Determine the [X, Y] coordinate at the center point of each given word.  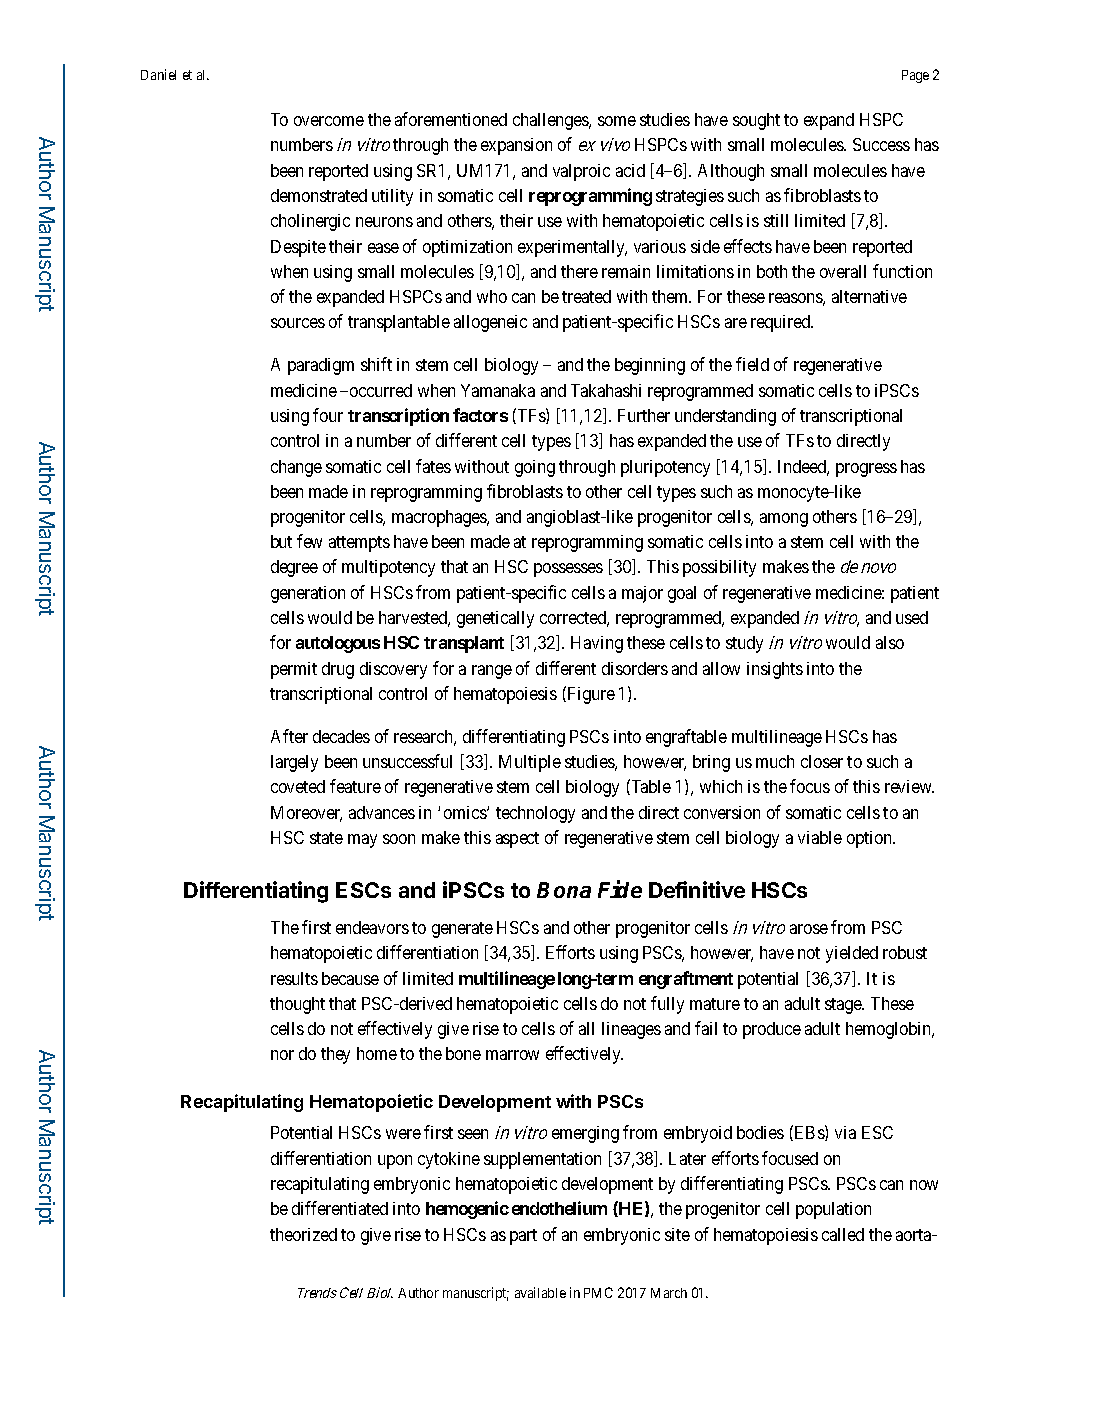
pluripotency [665, 468]
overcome [329, 121]
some [617, 121]
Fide [620, 889]
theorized [303, 1234]
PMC [598, 1292]
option [870, 839]
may [362, 841]
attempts [359, 544]
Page [915, 76]
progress [866, 470]
